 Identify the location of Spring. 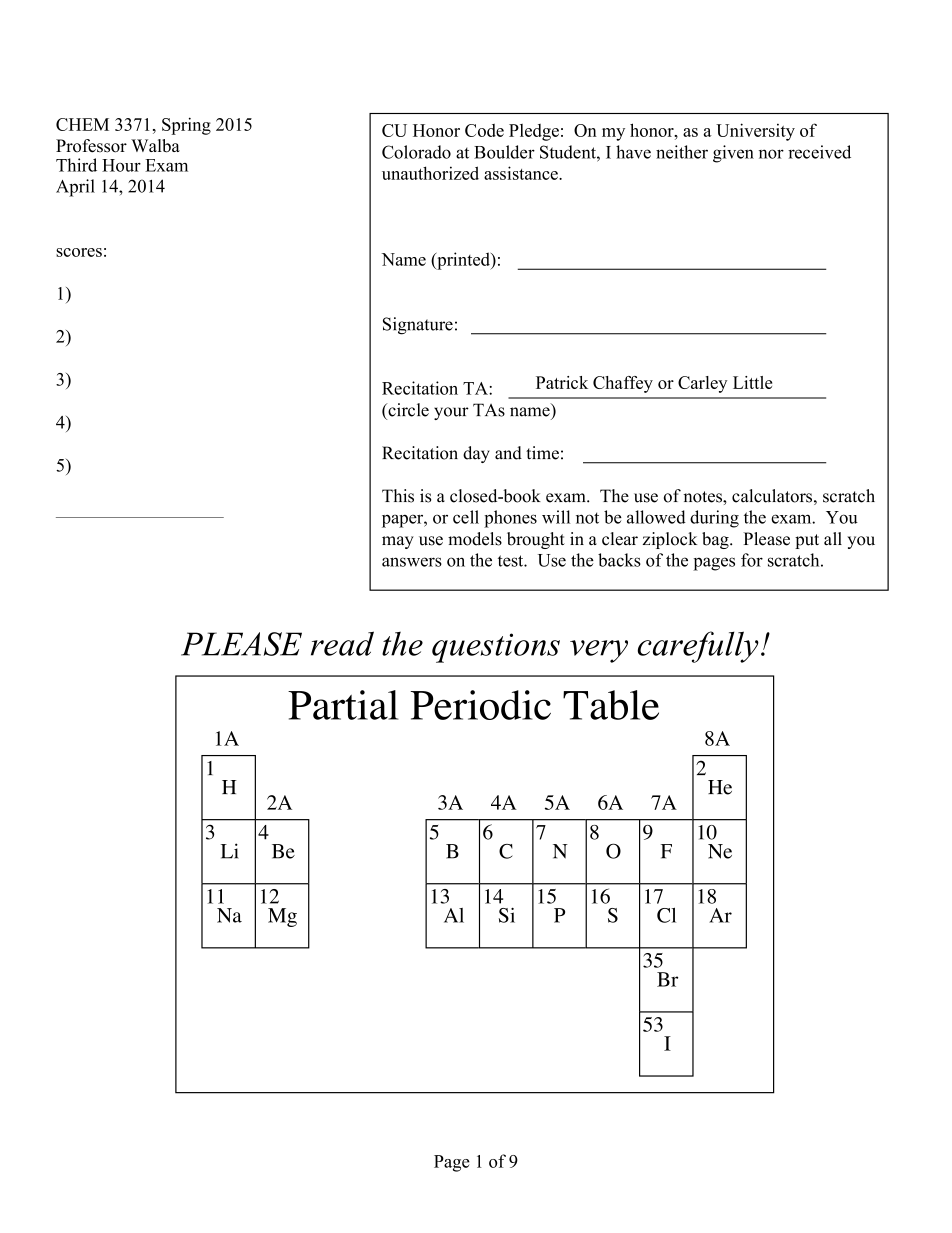
(186, 126).
